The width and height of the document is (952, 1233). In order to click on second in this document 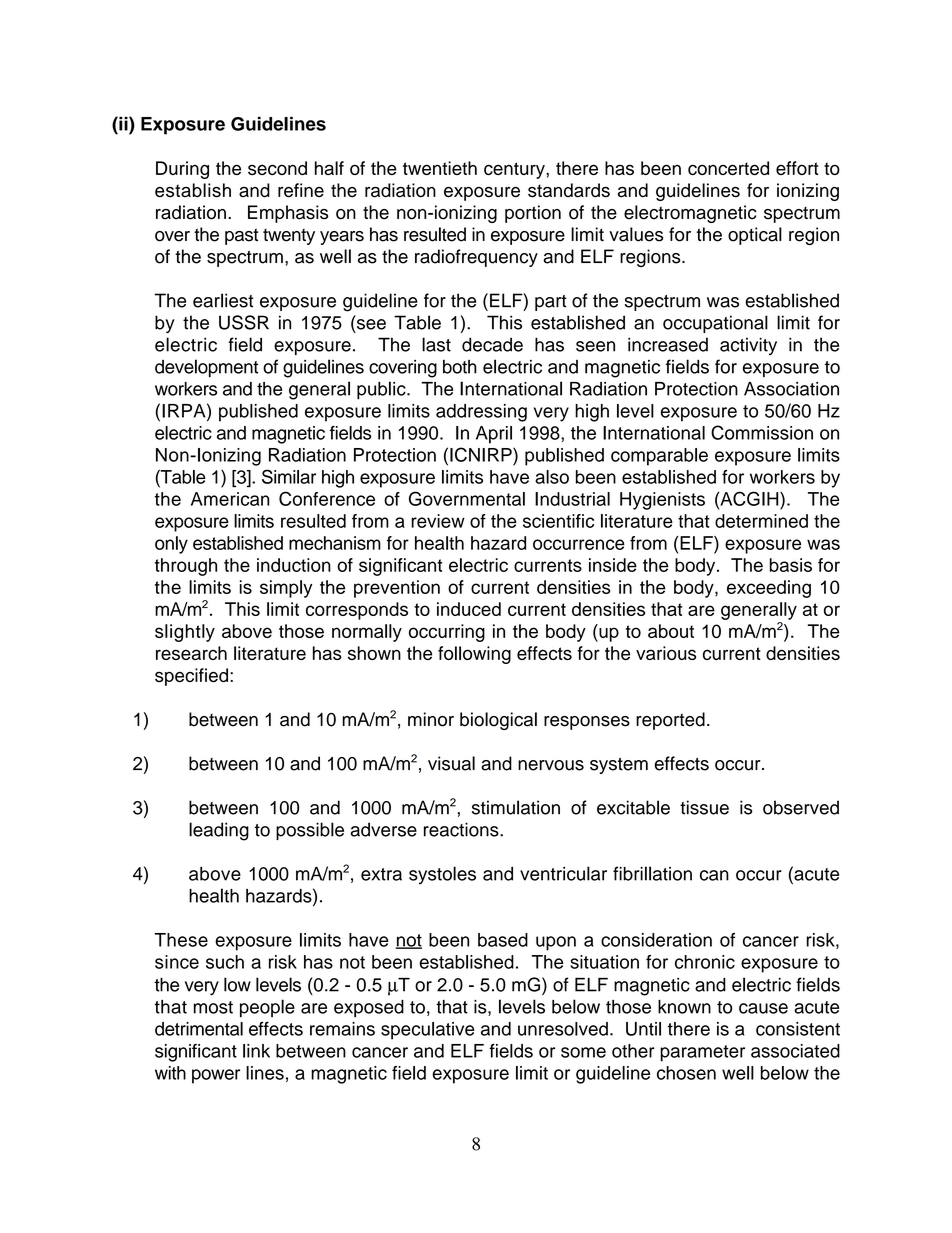, I will do `click(277, 168)`.
